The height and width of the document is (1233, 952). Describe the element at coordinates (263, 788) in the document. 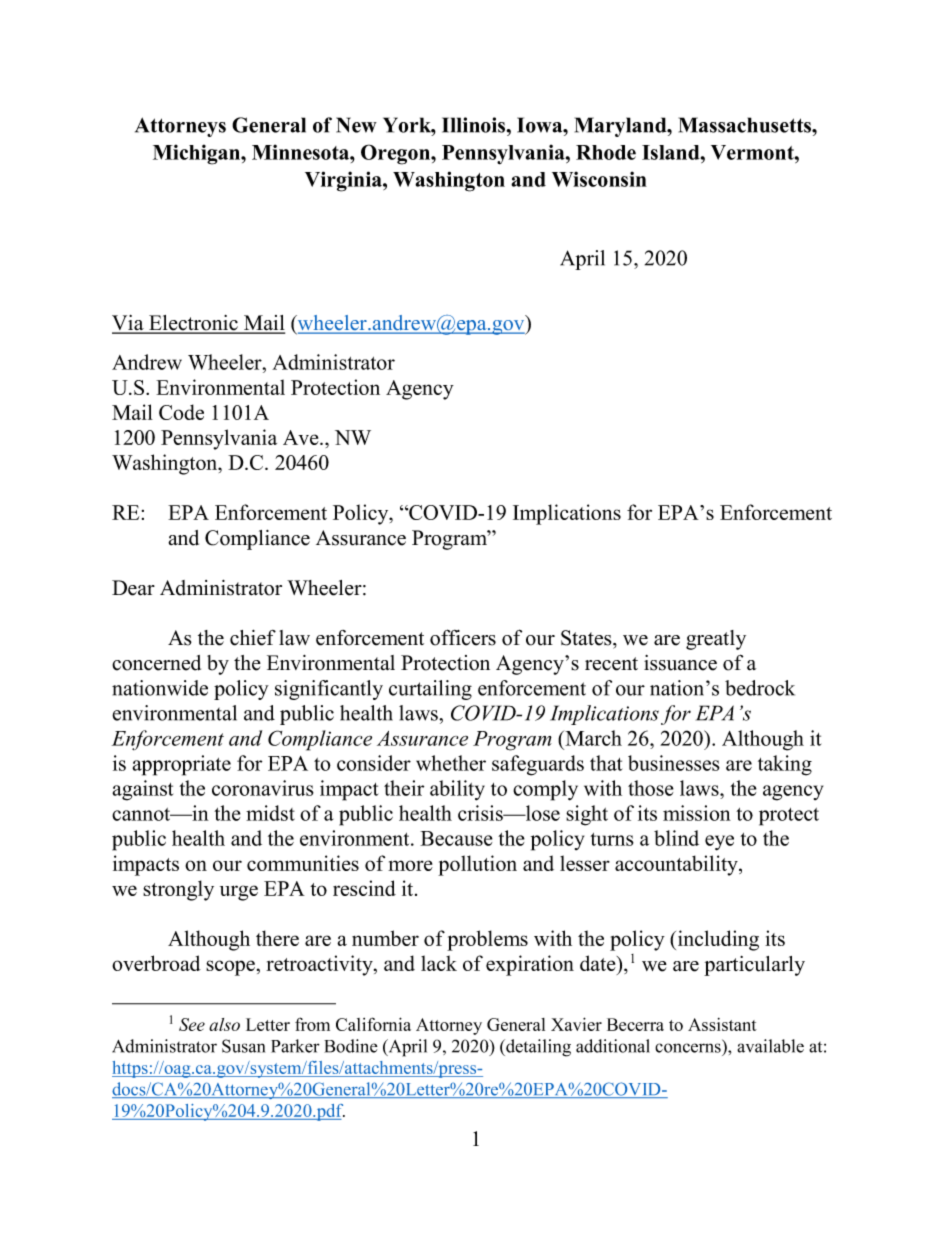

I see `coronavirus` at that location.
